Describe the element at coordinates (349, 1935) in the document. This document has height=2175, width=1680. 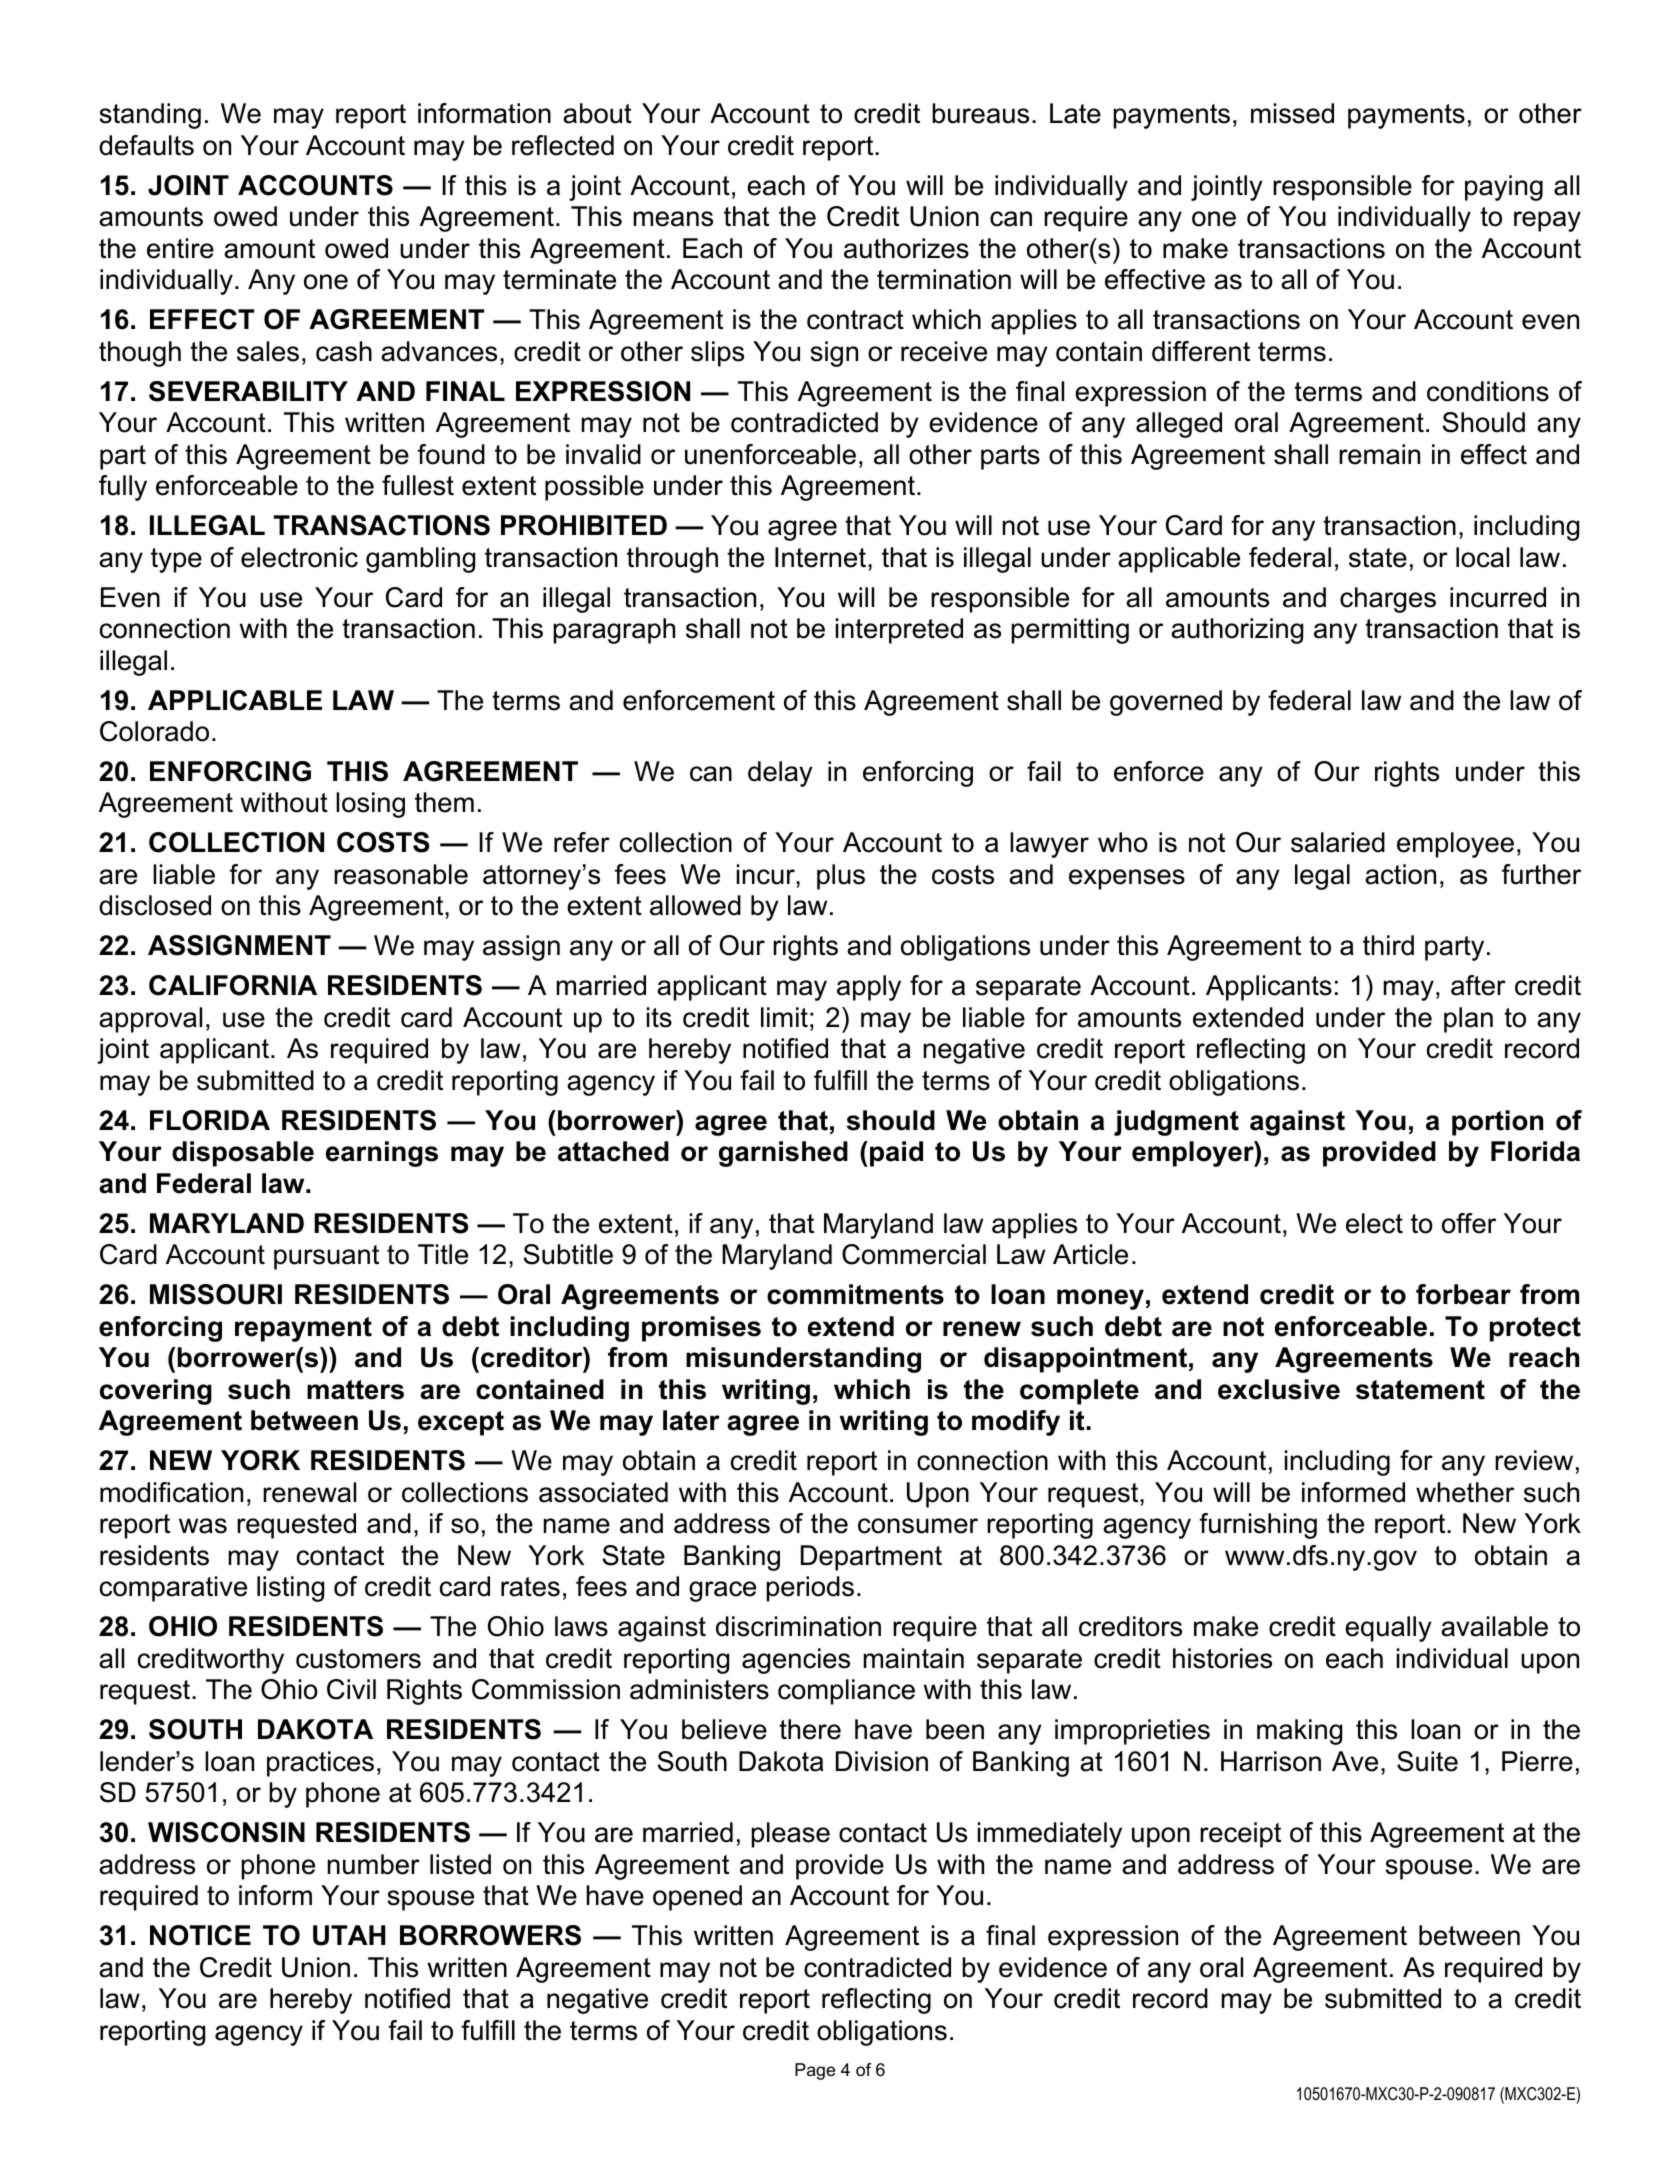
I see `UTAH` at that location.
